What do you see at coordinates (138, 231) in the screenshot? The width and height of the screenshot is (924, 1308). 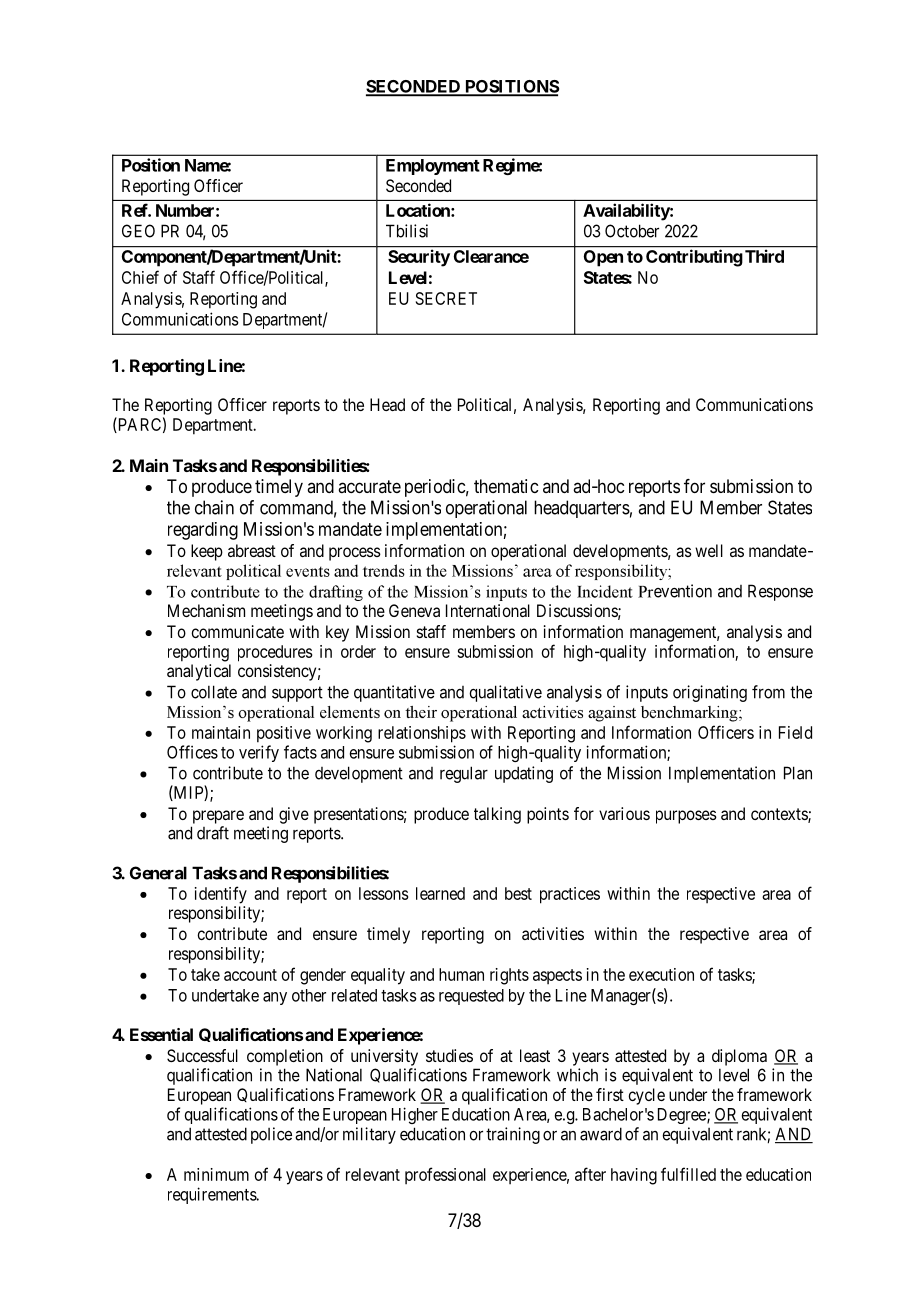 I see `GEO` at bounding box center [138, 231].
